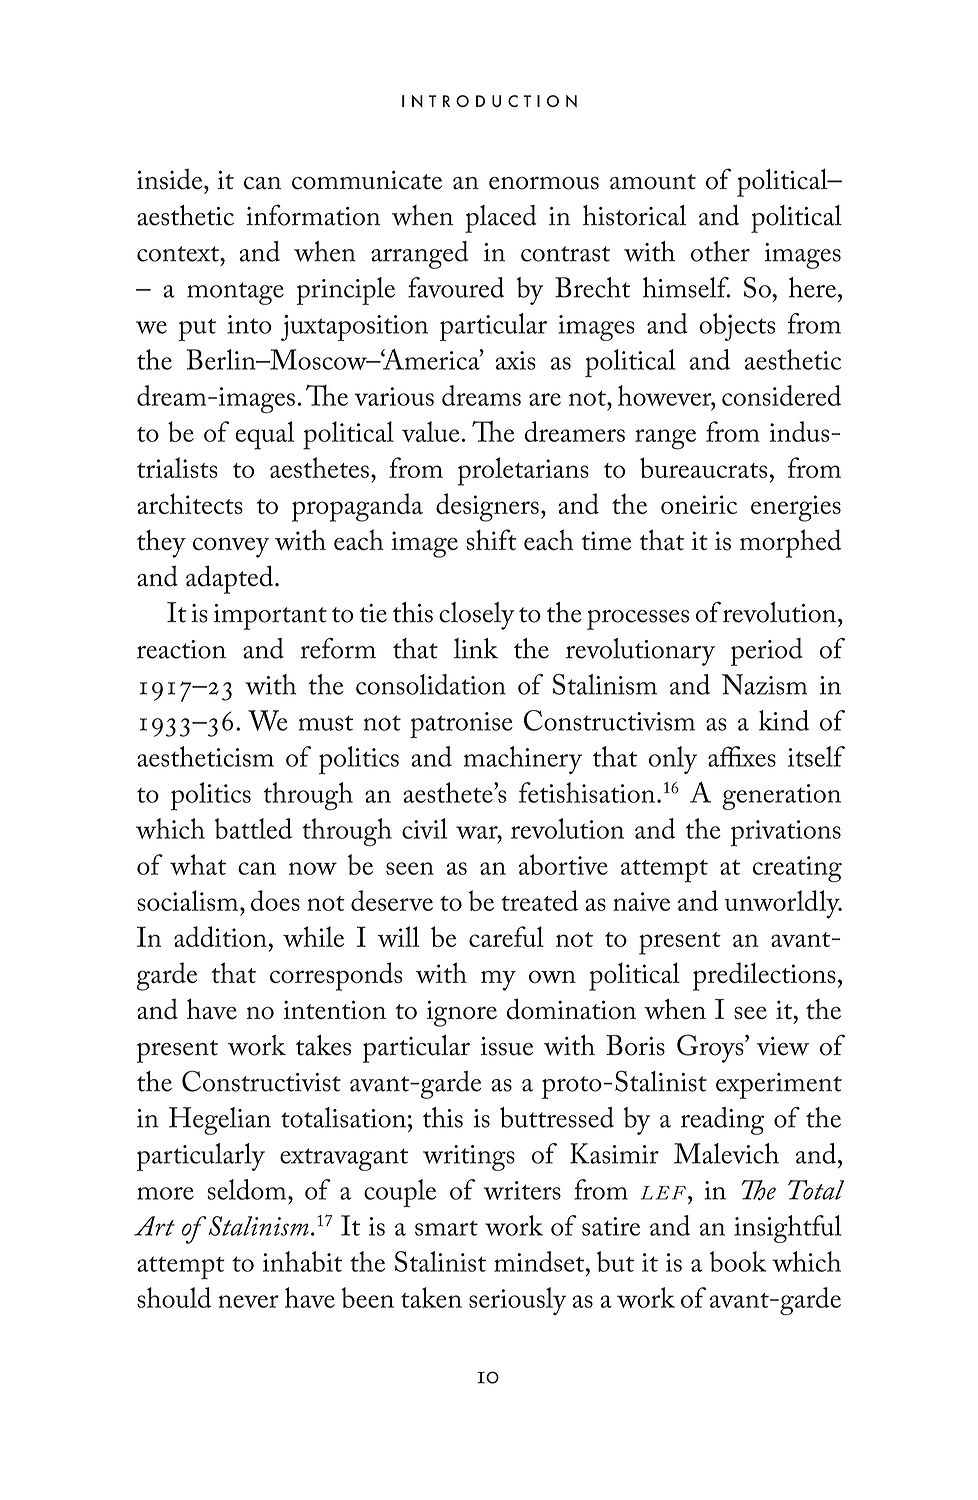  Describe the element at coordinates (476, 648) in the document. I see `link` at that location.
